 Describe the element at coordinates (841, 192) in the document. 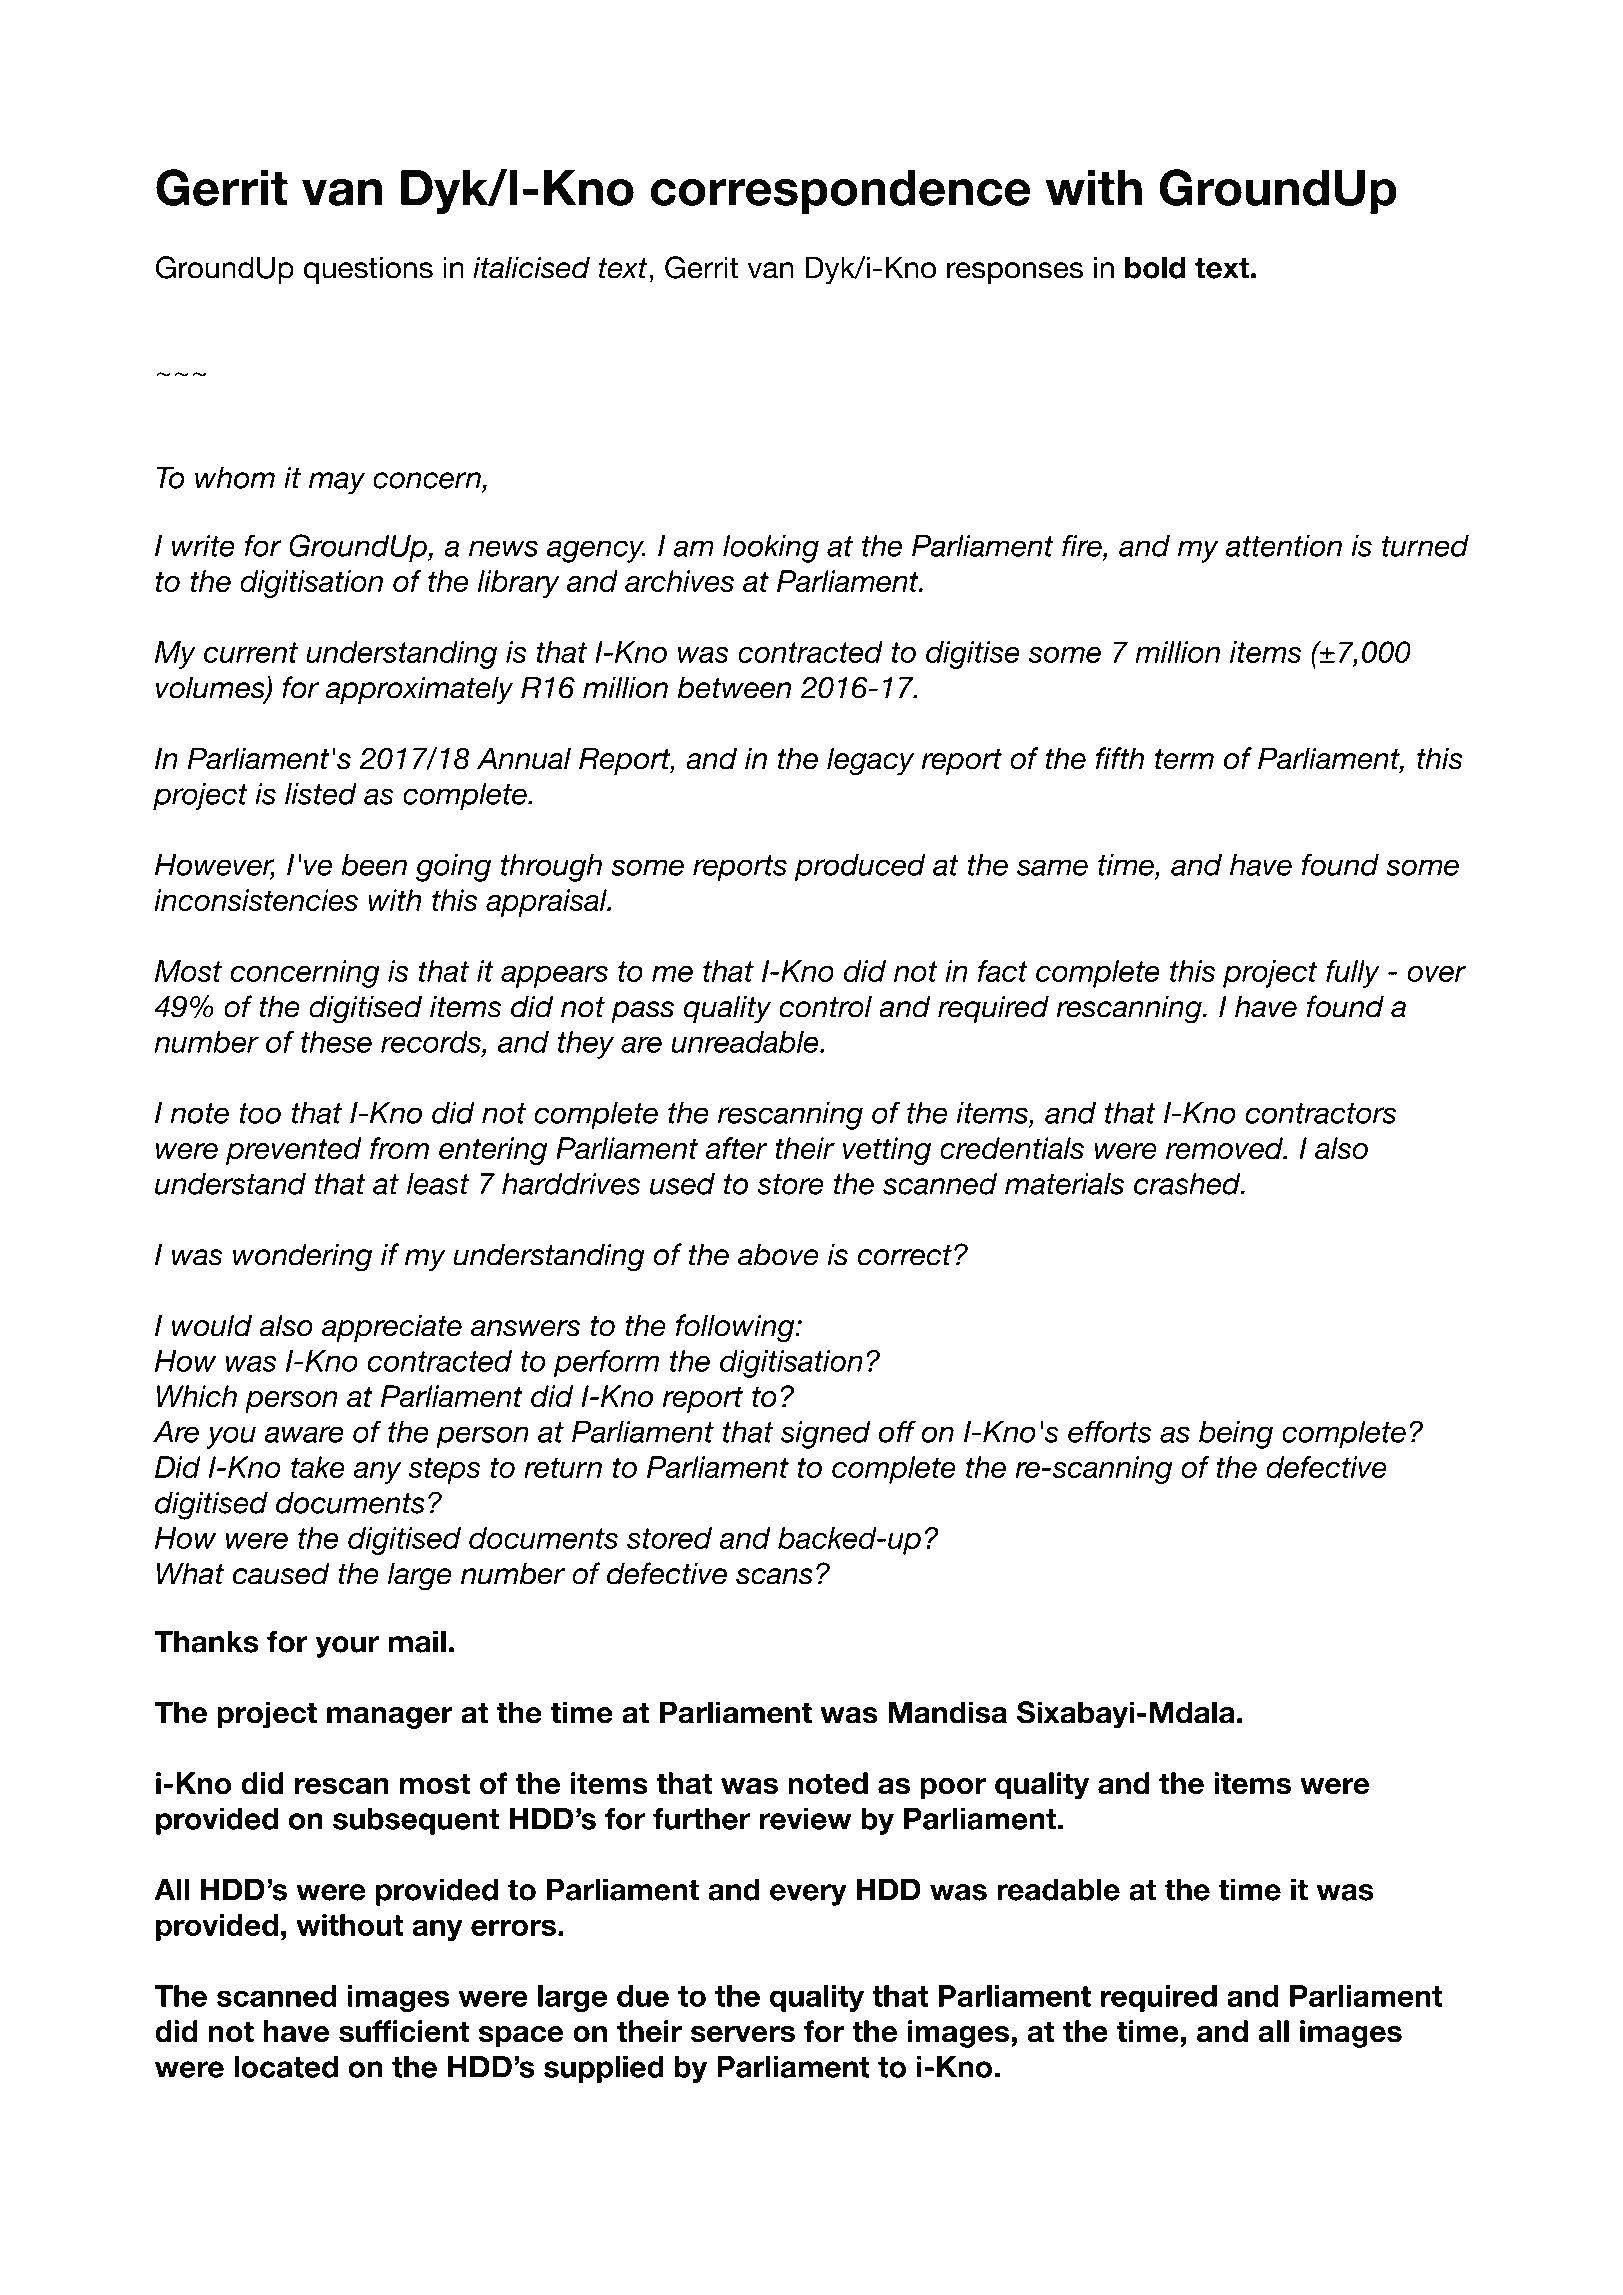

I see `correspondence` at that location.
